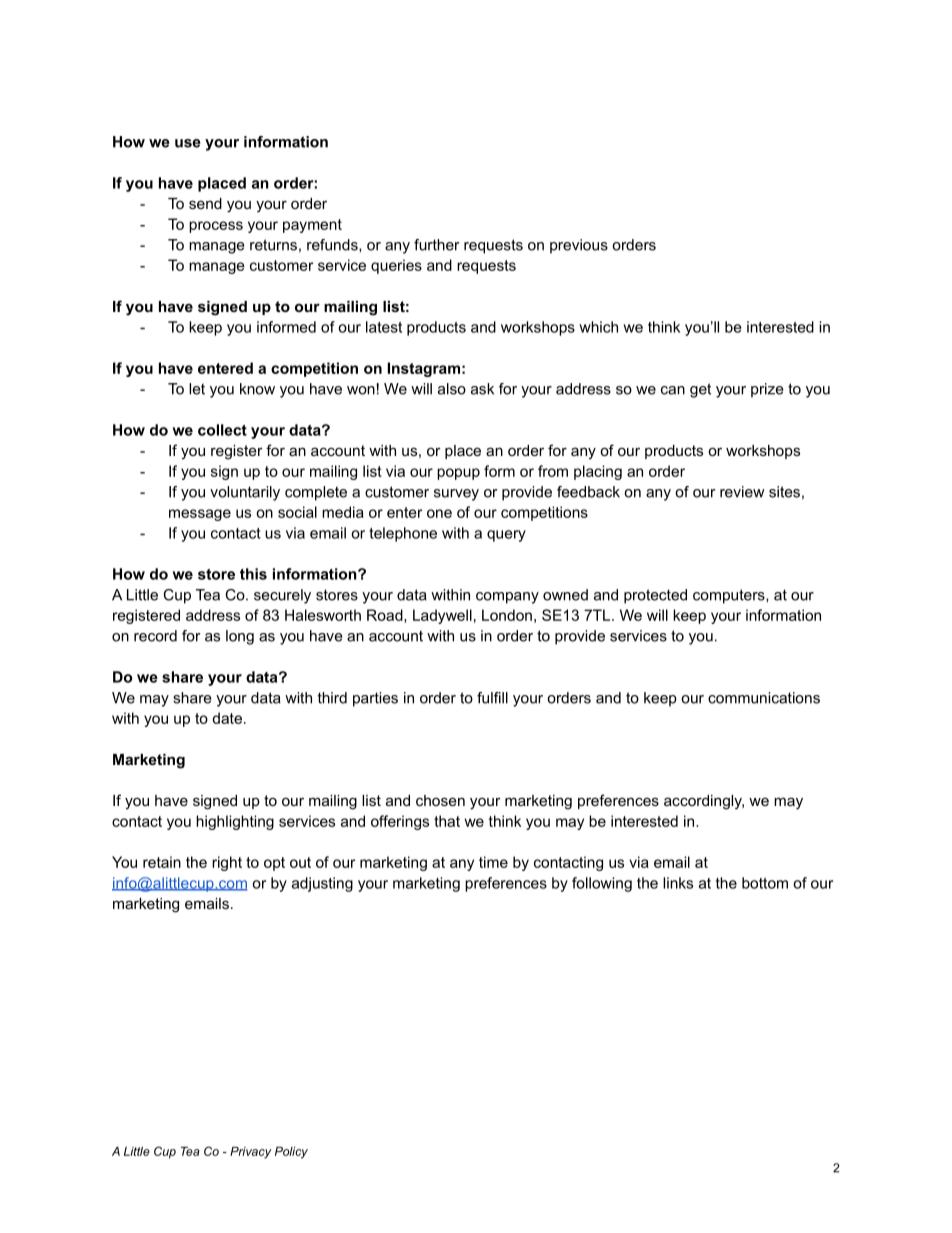 This screenshot has width=952, height=1233. Describe the element at coordinates (240, 637) in the screenshot. I see `long` at that location.
